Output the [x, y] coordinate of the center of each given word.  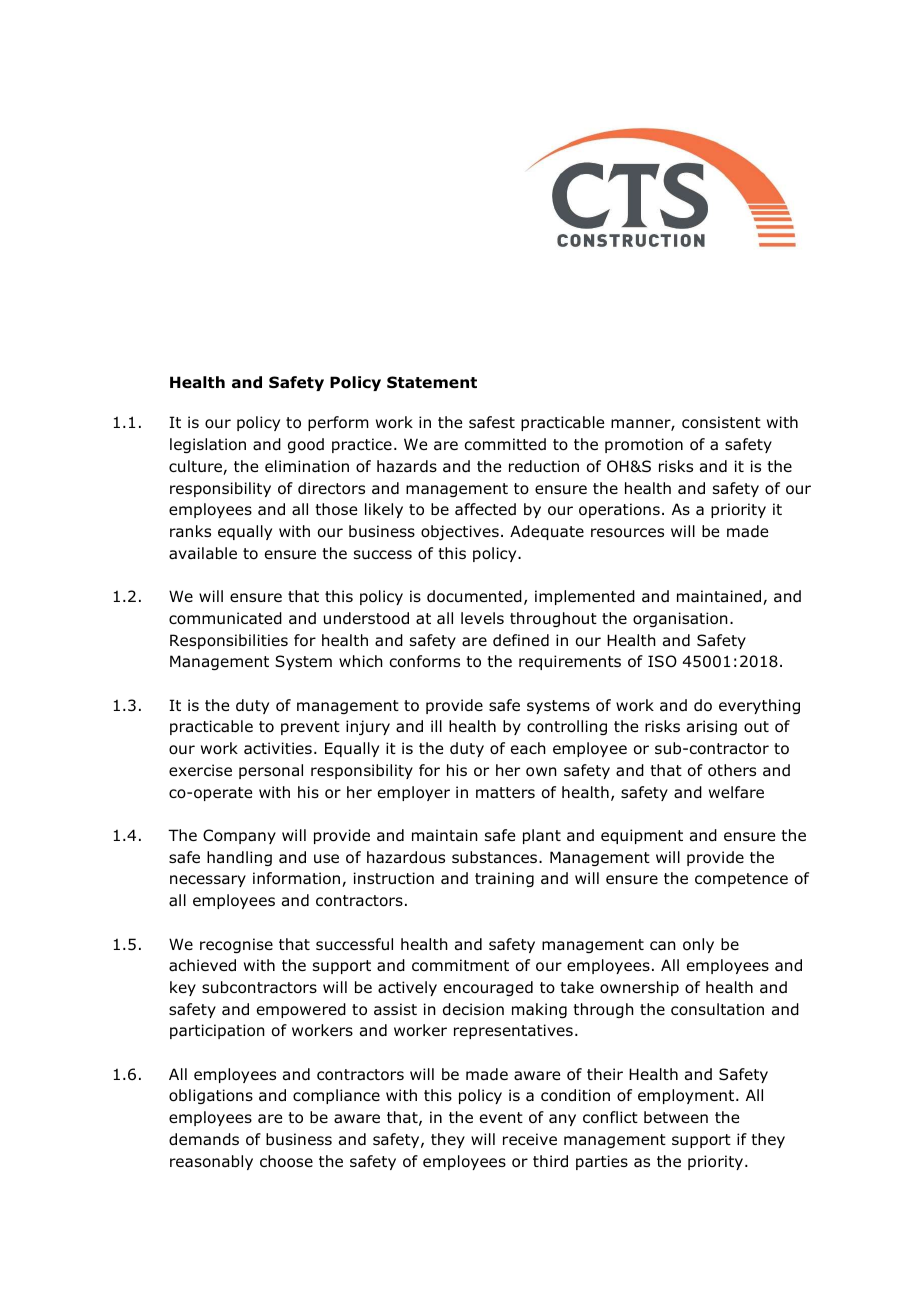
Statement [432, 382]
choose [286, 1161]
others [732, 770]
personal [271, 771]
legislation [208, 445]
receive [530, 1139]
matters [505, 793]
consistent [721, 422]
